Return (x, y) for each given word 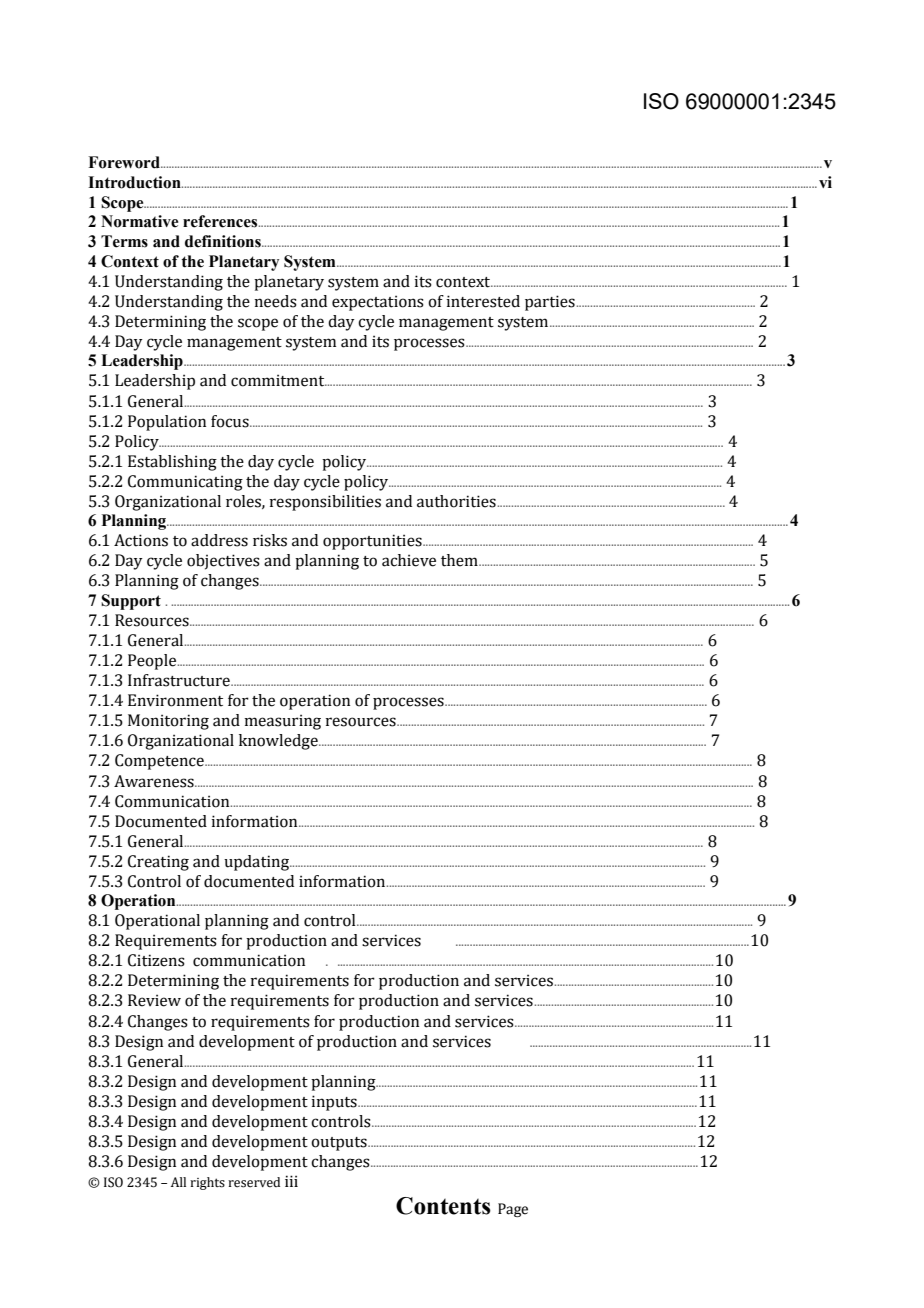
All (178, 1182)
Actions (141, 540)
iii (291, 1181)
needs (275, 301)
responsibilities (325, 503)
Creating (158, 863)
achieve (409, 560)
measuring (282, 722)
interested (483, 301)
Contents (443, 1206)
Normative (139, 221)
